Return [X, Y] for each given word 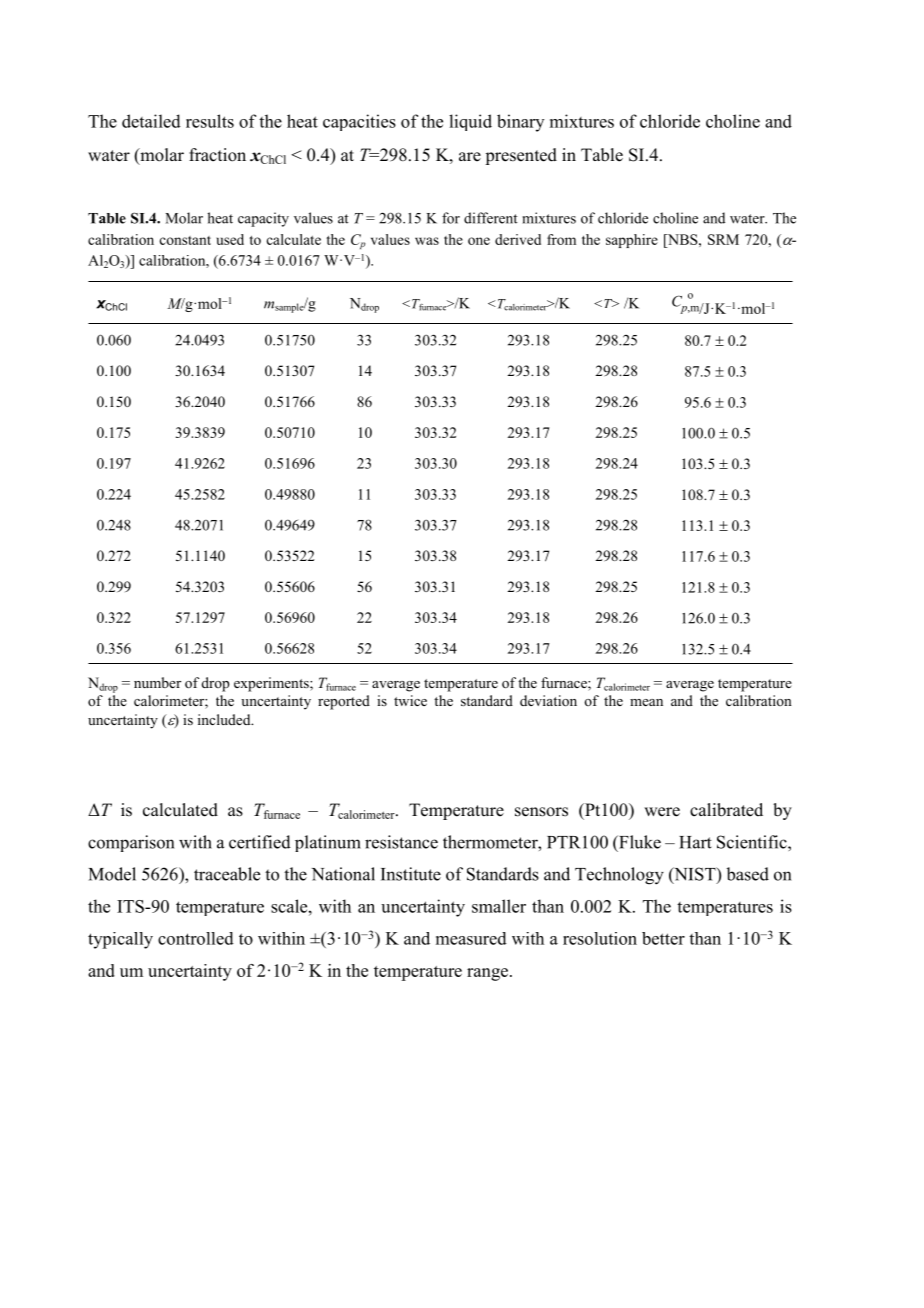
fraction [217, 155]
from [561, 239]
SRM [723, 239]
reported [344, 702]
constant [185, 240]
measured [471, 938]
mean [646, 702]
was [427, 241]
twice [410, 700]
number [157, 682]
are [470, 157]
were [662, 812]
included [225, 719]
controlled [196, 938]
